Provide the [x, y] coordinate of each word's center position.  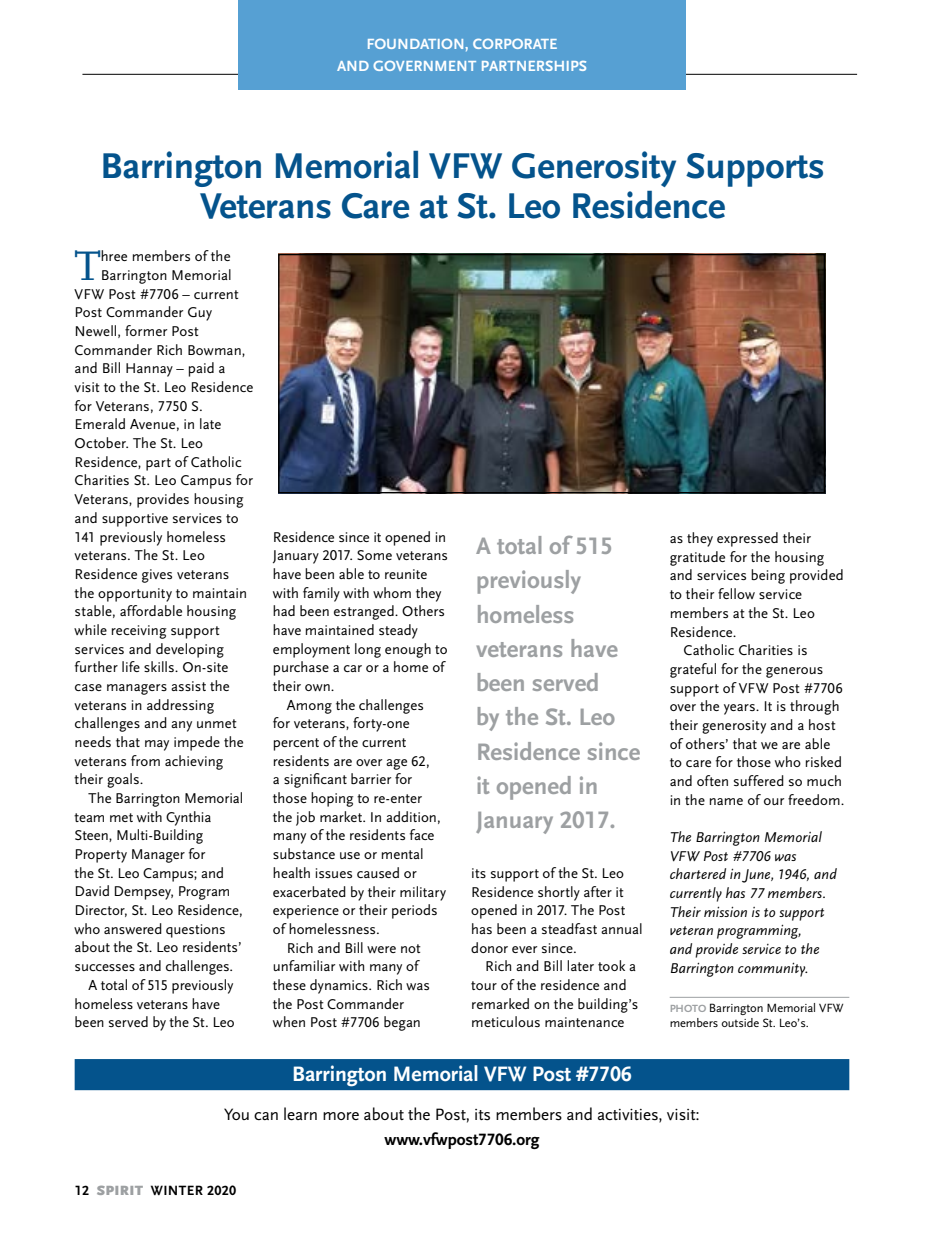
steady [398, 631]
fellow [736, 593]
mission [725, 912]
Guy [200, 314]
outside [740, 1022]
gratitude [697, 558]
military [423, 893]
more [341, 1116]
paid [201, 369]
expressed [747, 539]
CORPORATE [515, 44]
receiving [139, 632]
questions [195, 931]
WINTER [177, 1190]
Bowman [215, 351]
